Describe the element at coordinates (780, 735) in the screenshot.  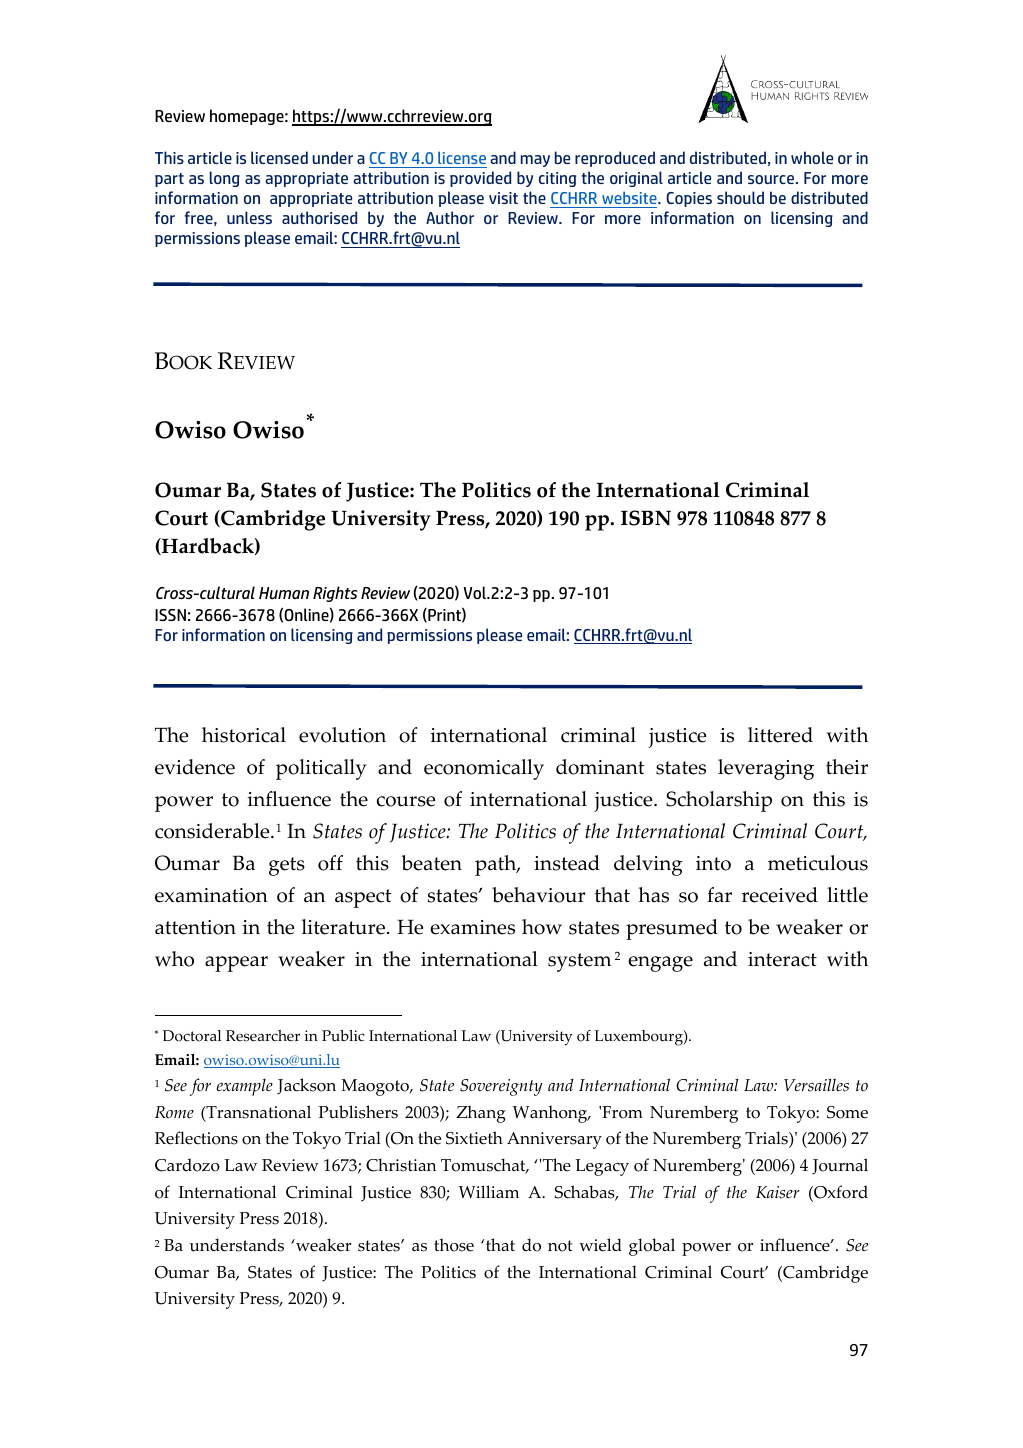
I see `littered` at that location.
